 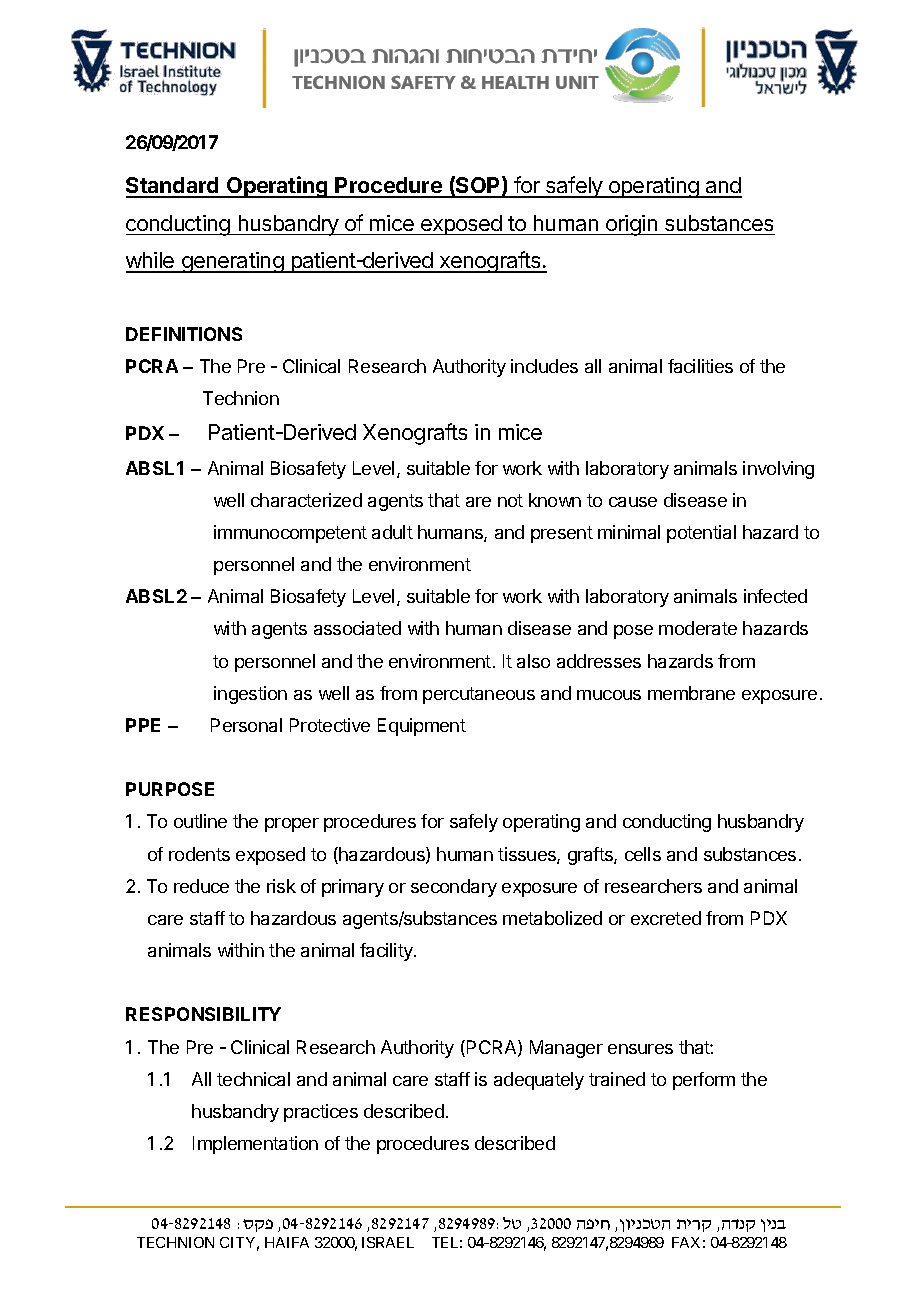 I want to click on ISRAEL, so click(x=388, y=1242).
